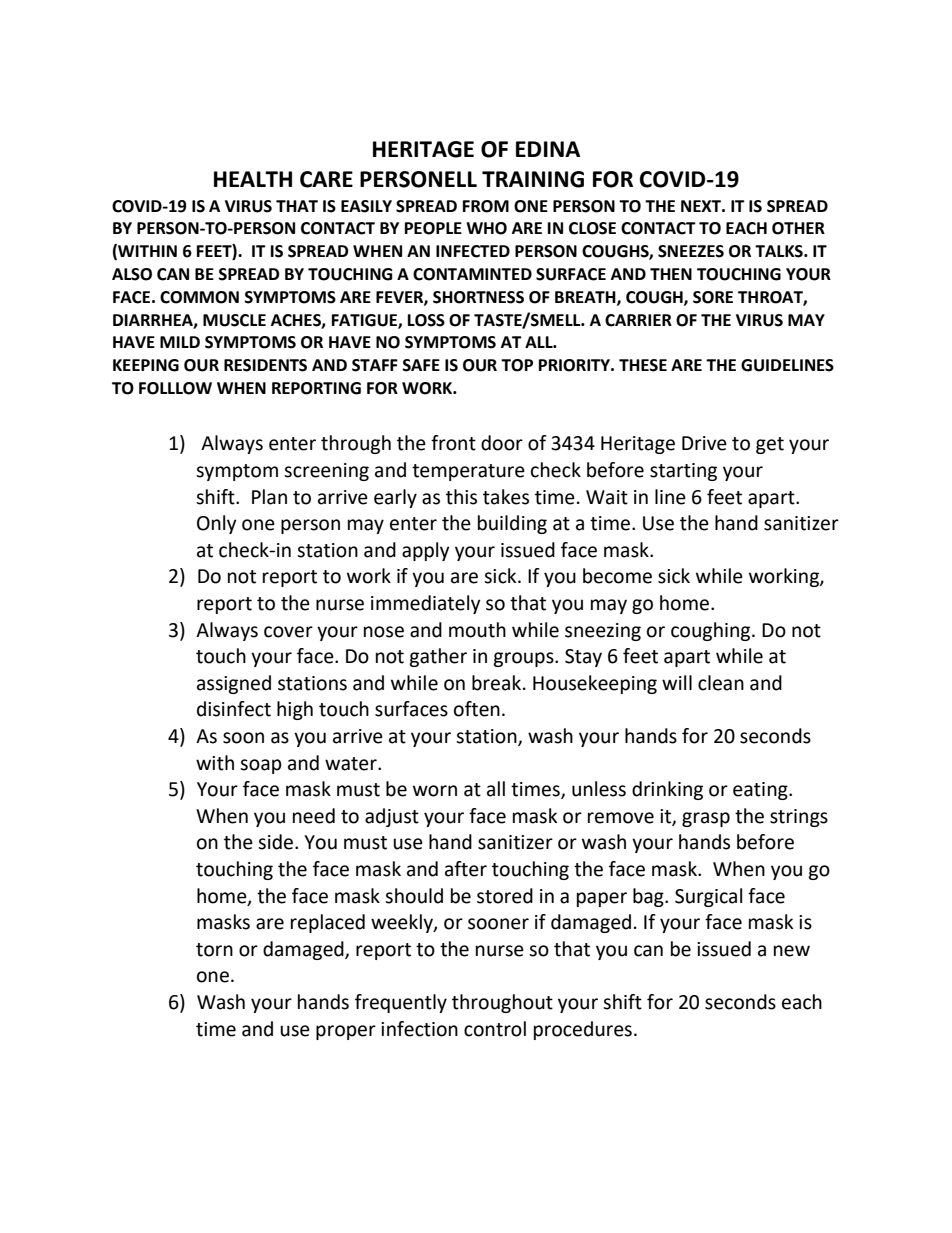  What do you see at coordinates (617, 576) in the page?
I see `become` at bounding box center [617, 576].
